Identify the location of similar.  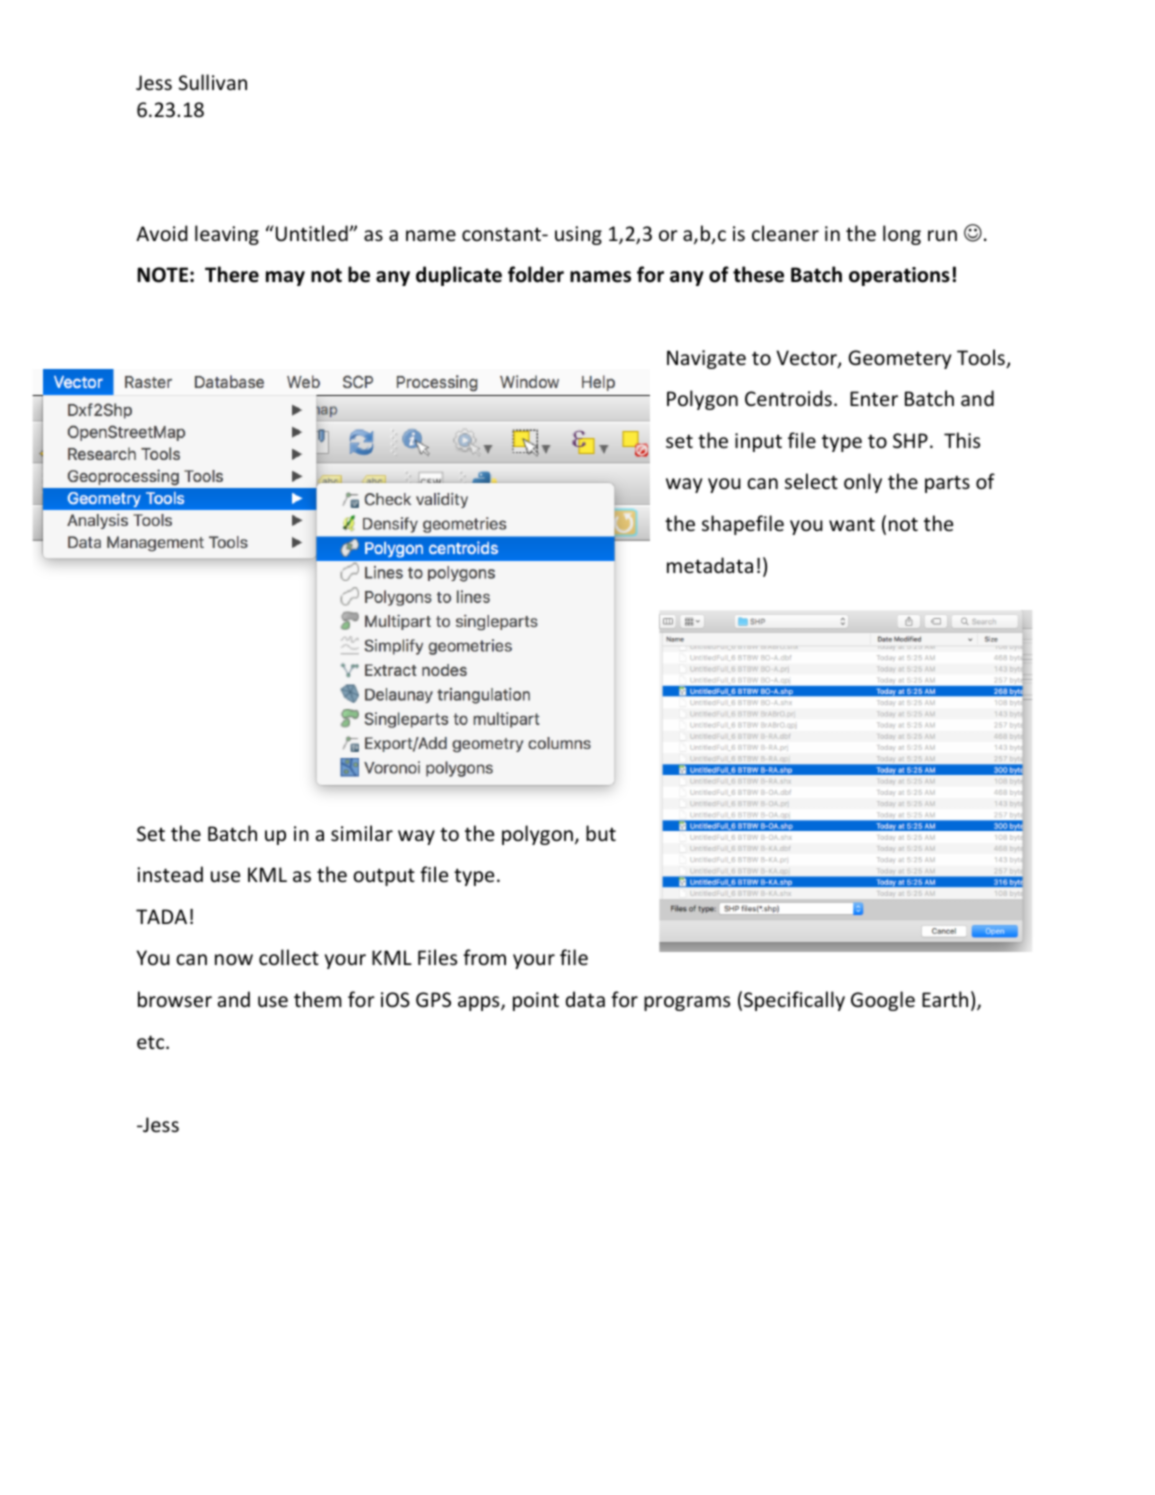
(362, 833).
